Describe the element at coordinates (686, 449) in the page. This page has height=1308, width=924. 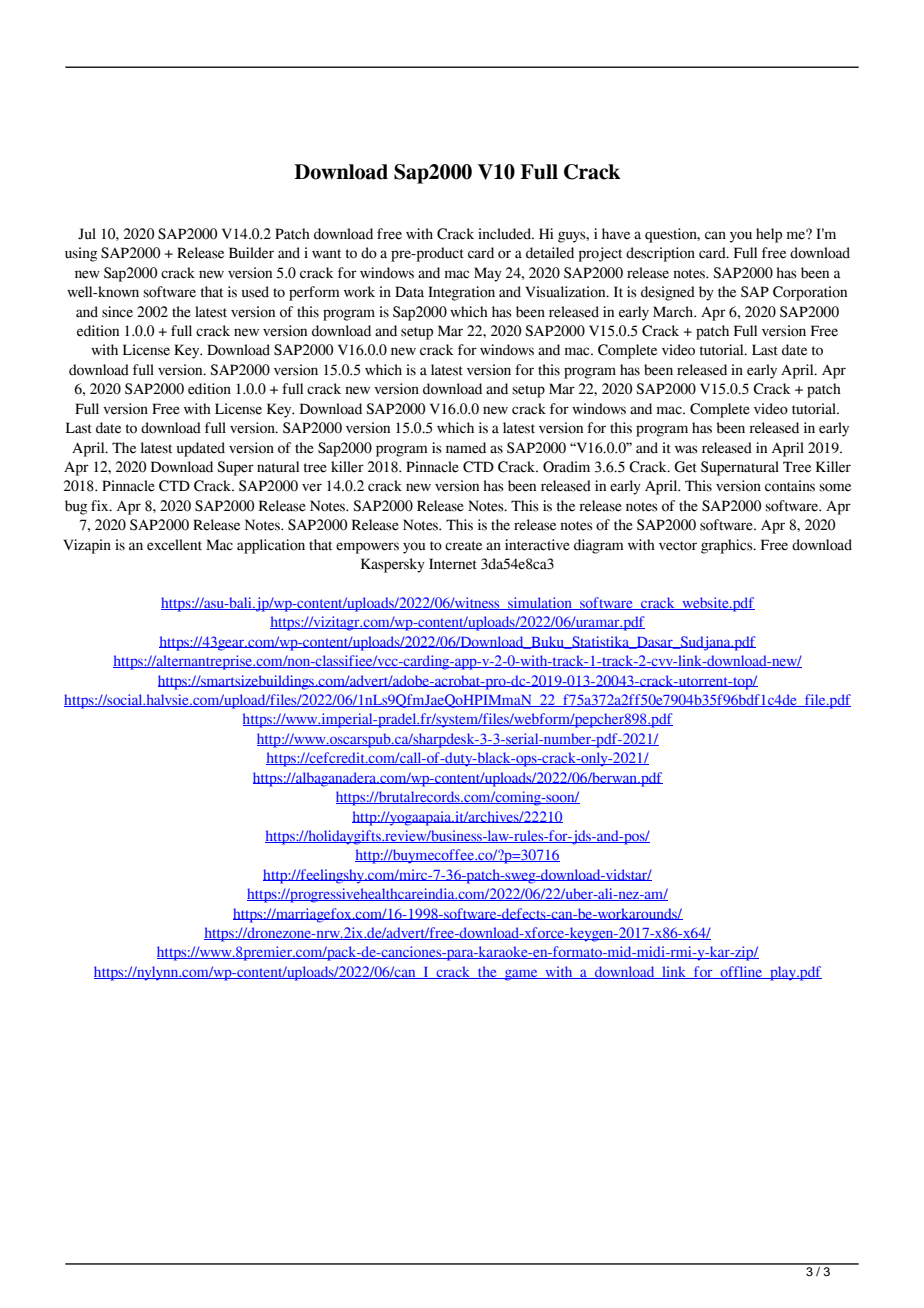
I see `was` at that location.
